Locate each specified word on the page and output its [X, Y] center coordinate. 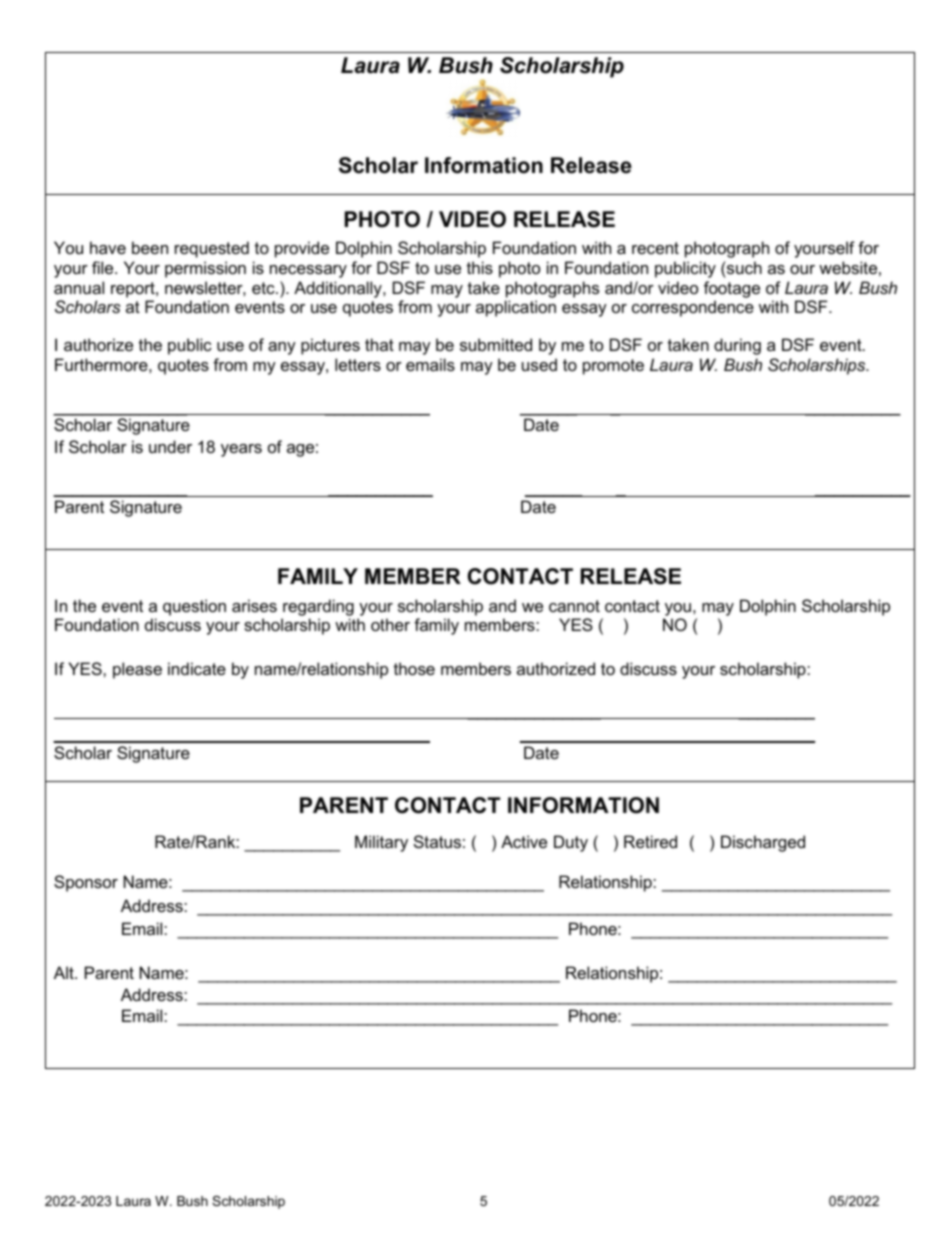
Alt [65, 972]
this [480, 267]
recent [655, 248]
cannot [574, 606]
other [390, 624]
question [194, 607]
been [150, 247]
